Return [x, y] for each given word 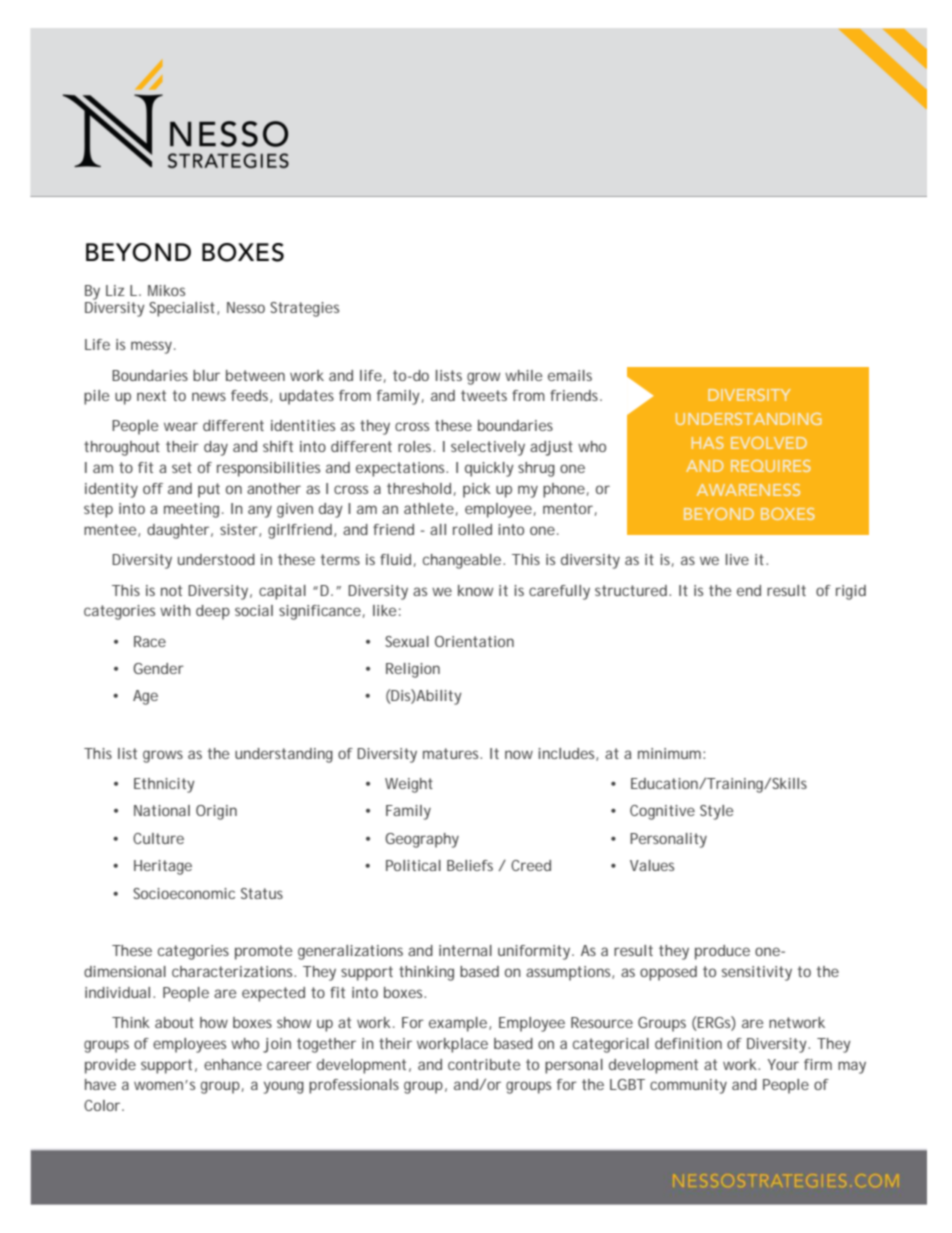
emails [570, 375]
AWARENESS [748, 490]
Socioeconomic [184, 893]
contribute [484, 1064]
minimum [671, 753]
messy [153, 347]
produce [722, 952]
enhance [233, 1064]
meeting [193, 510]
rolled [472, 529]
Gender [158, 668]
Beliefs [470, 865]
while [523, 375]
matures [452, 753]
